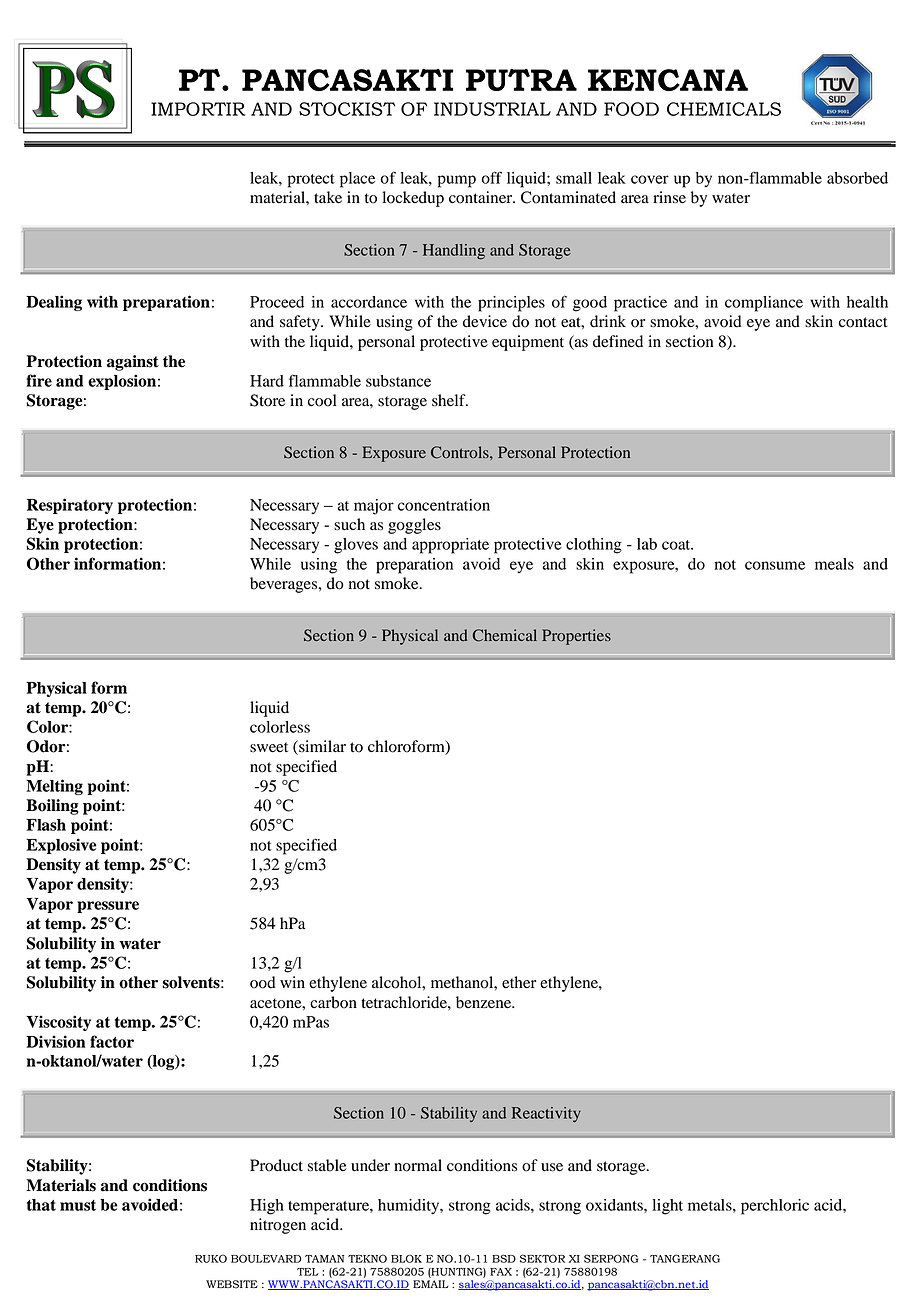  What do you see at coordinates (78, 1205) in the screenshot?
I see `must` at bounding box center [78, 1205].
